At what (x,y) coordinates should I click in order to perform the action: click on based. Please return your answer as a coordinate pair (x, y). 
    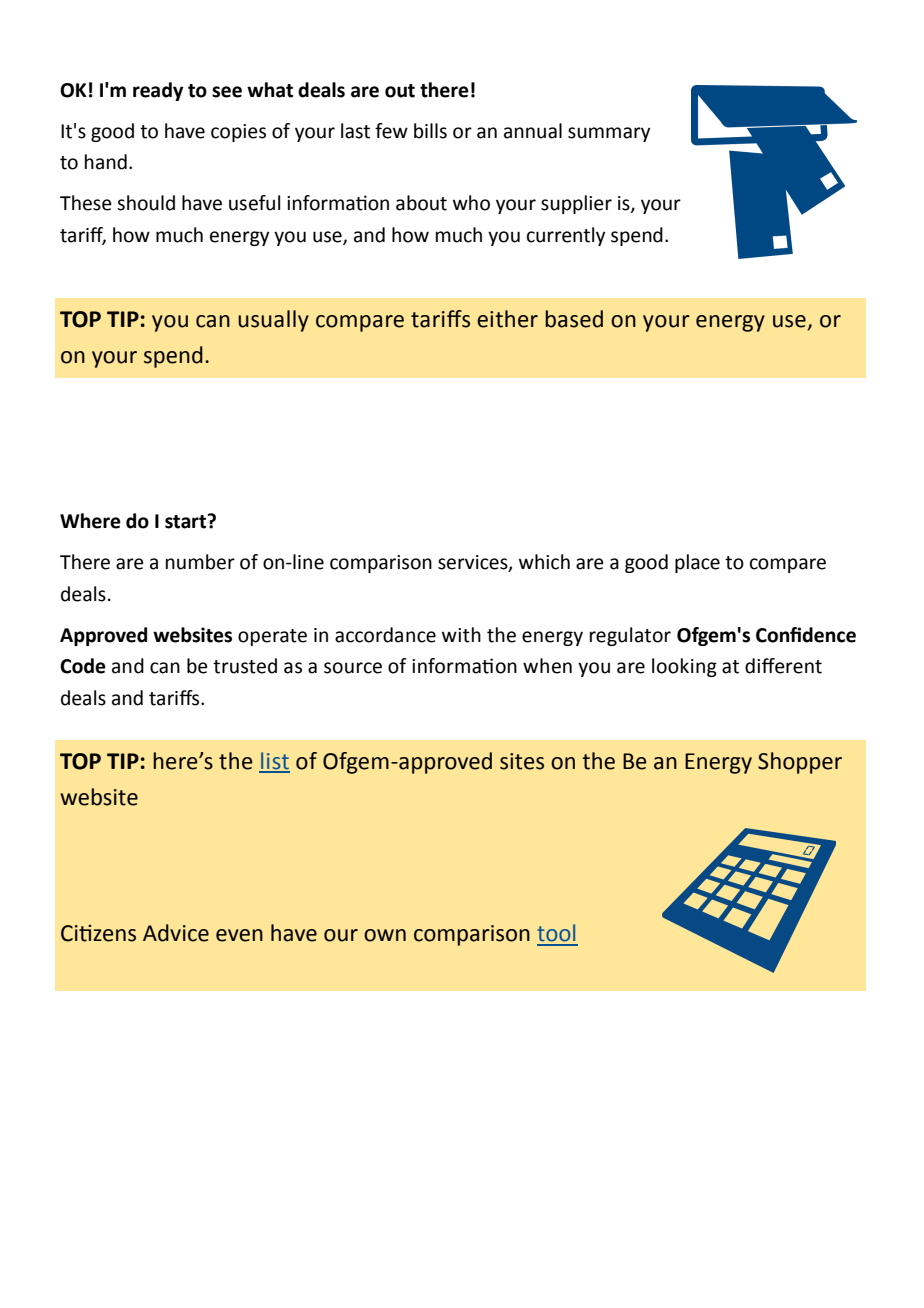
    Looking at the image, I should click on (574, 319).
